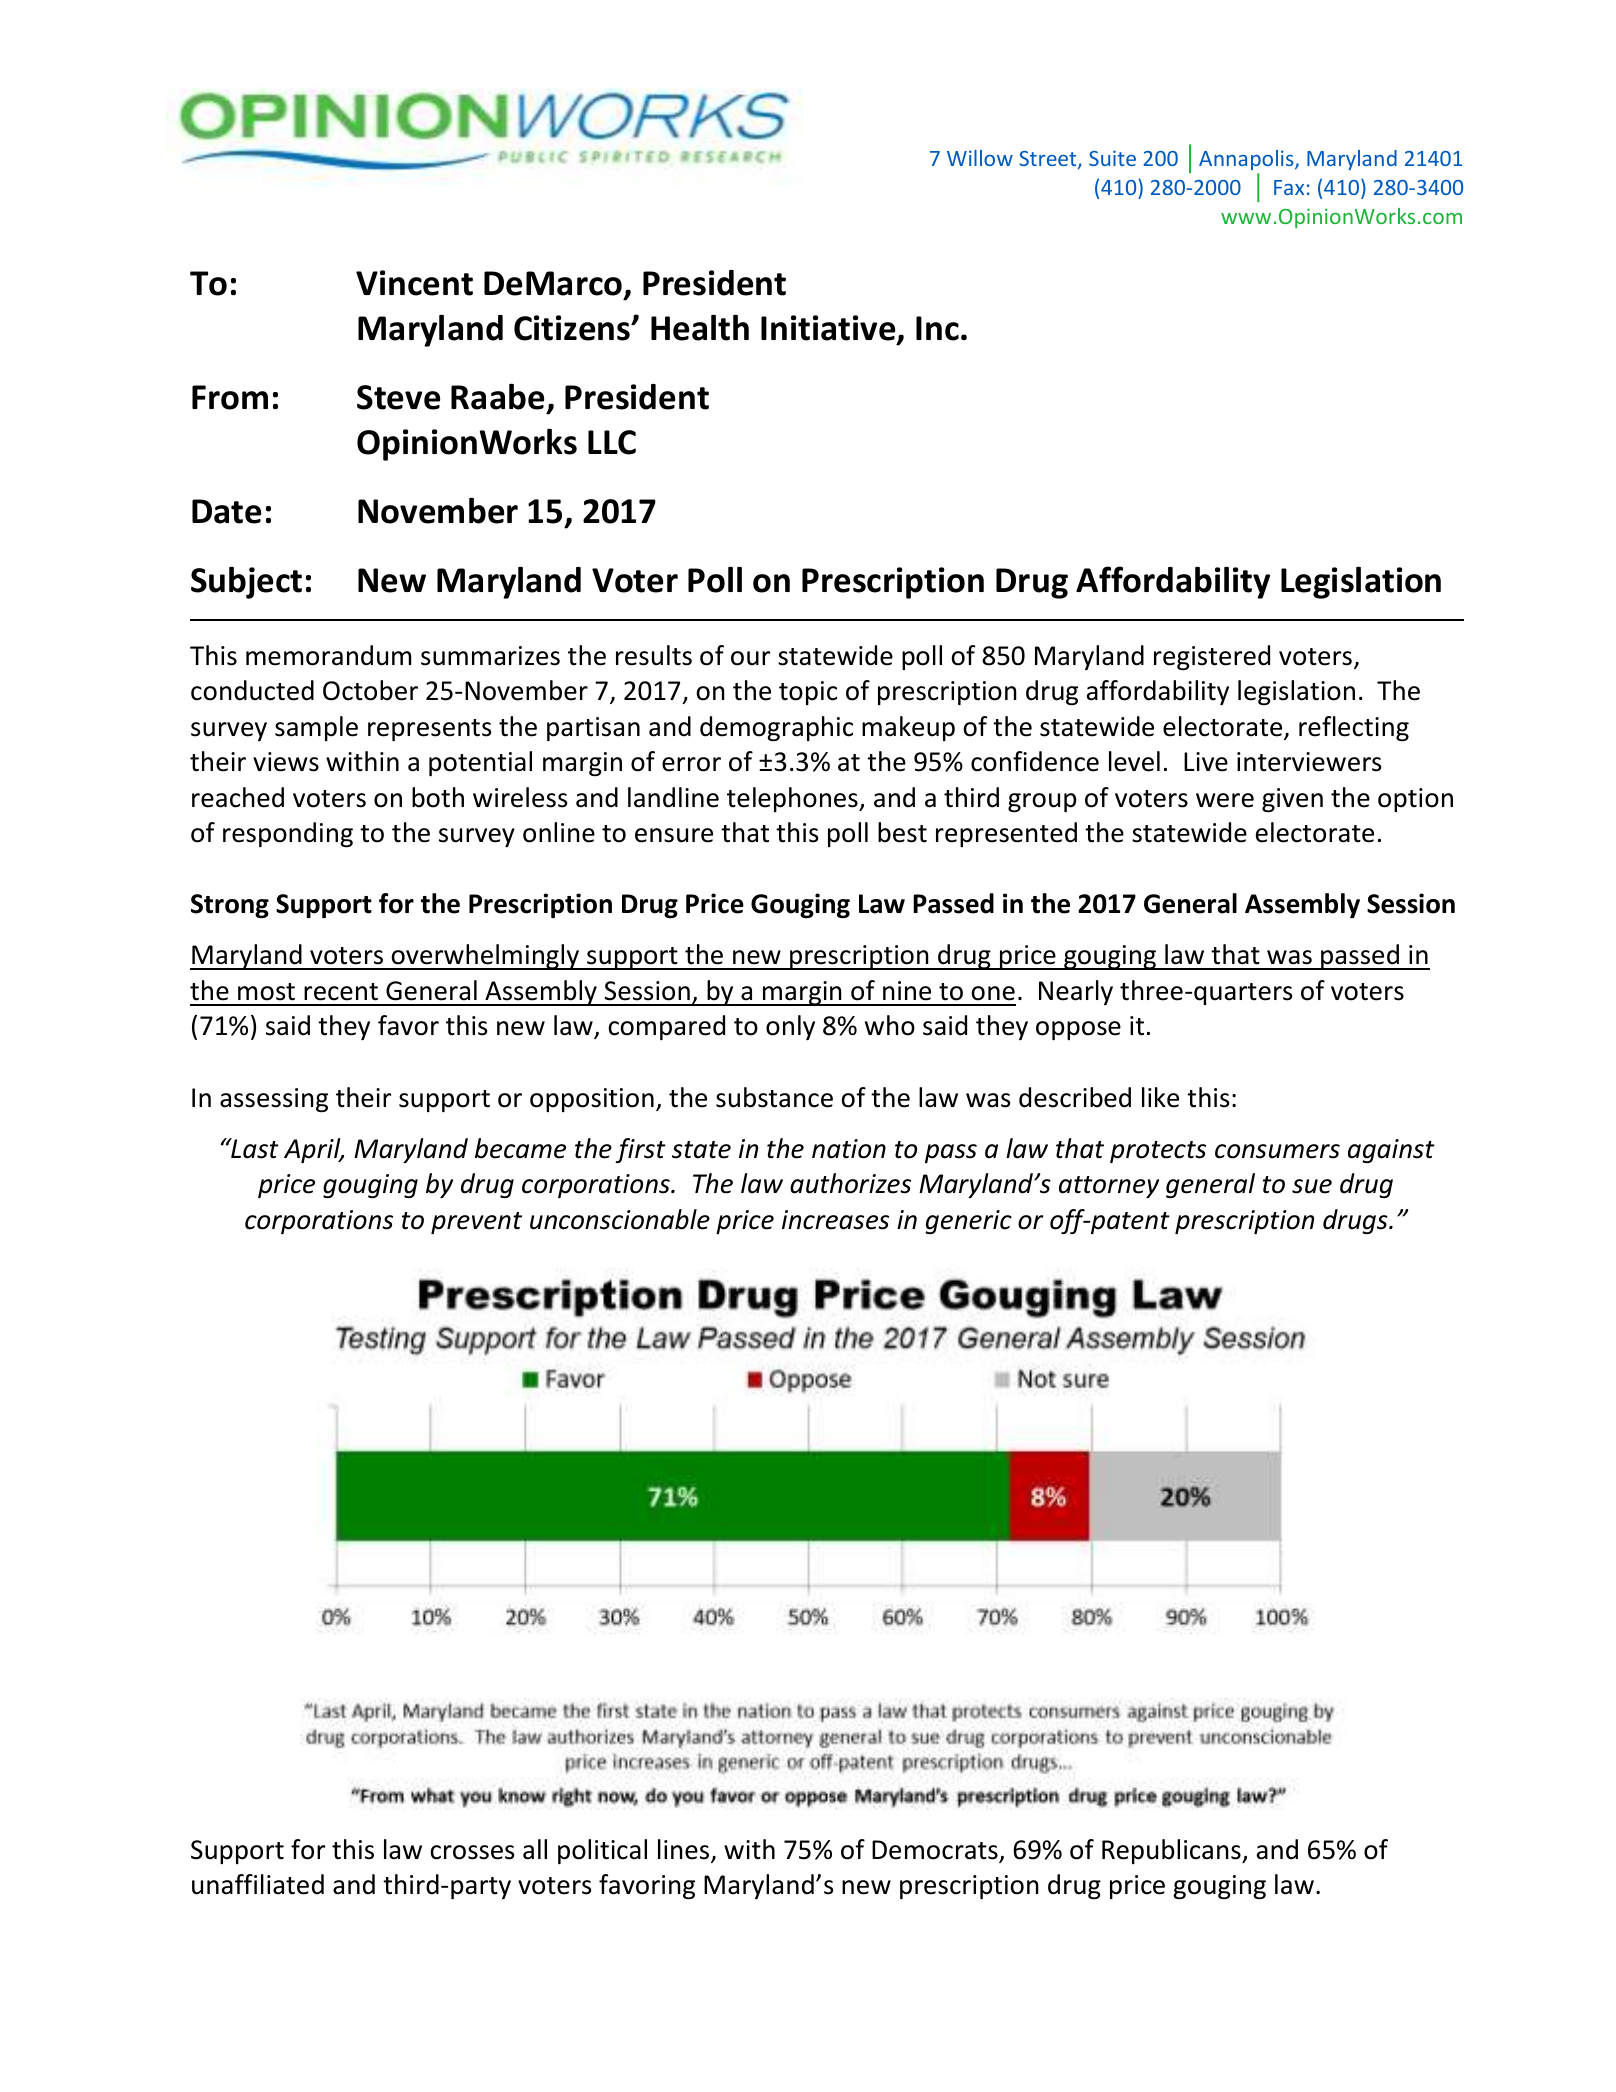 This screenshot has height=2092, width=1616. What do you see at coordinates (341, 992) in the screenshot?
I see `recent` at bounding box center [341, 992].
